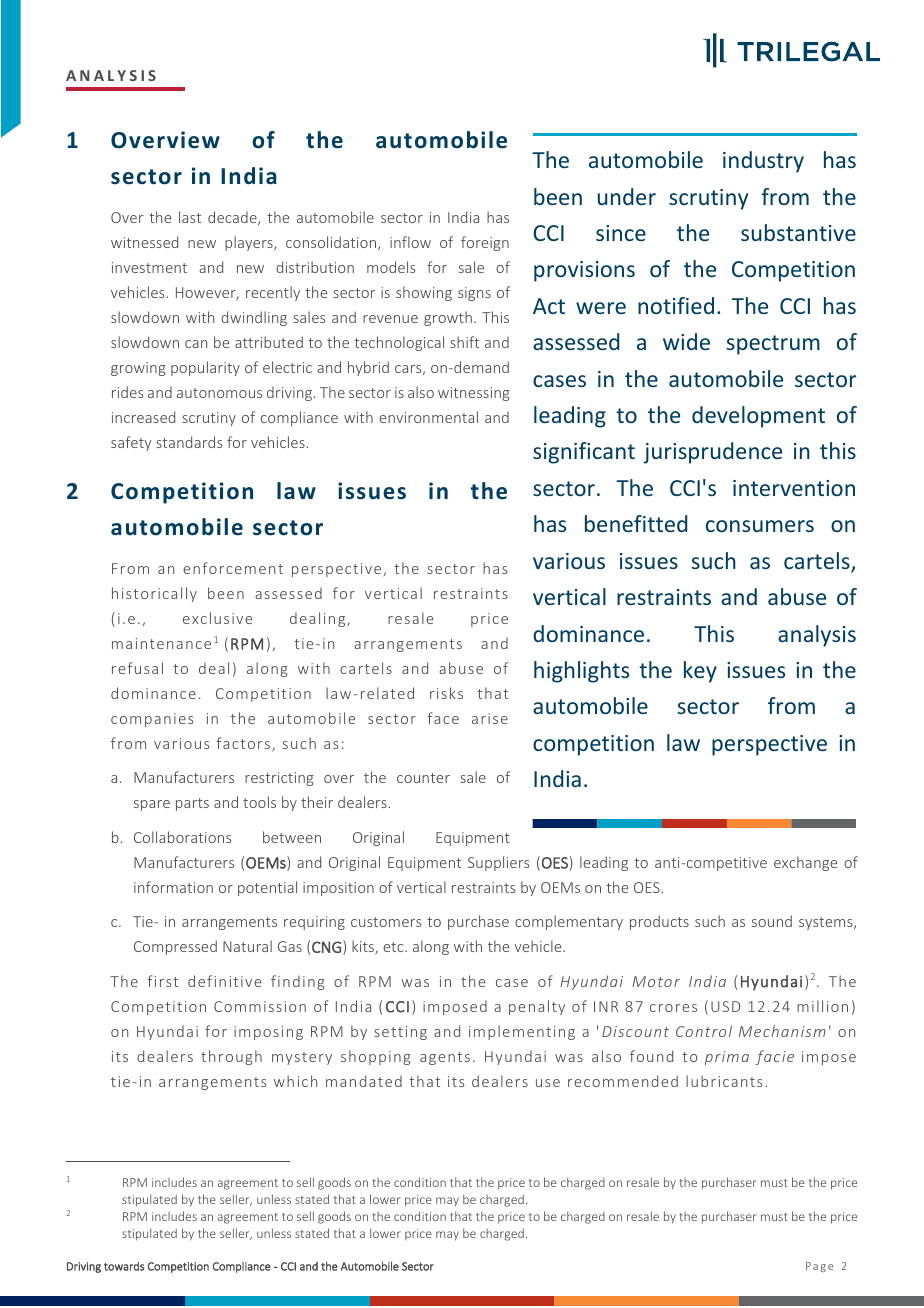 This screenshot has width=924, height=1308. What do you see at coordinates (428, 417) in the screenshot?
I see `environmental` at bounding box center [428, 417].
